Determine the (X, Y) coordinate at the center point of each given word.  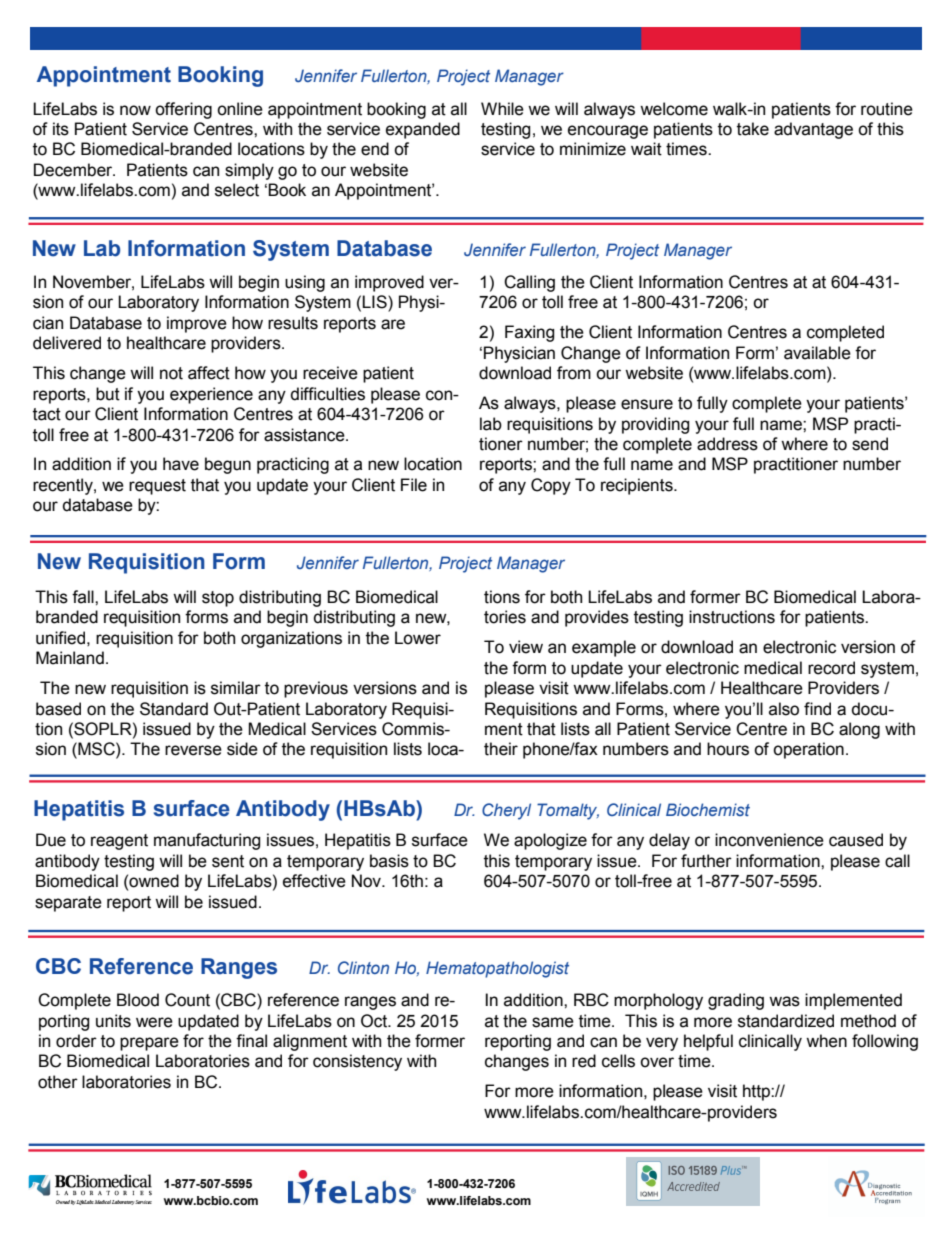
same (553, 1022)
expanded (423, 130)
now (135, 110)
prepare (149, 1044)
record (831, 668)
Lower (418, 638)
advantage (813, 130)
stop (218, 599)
